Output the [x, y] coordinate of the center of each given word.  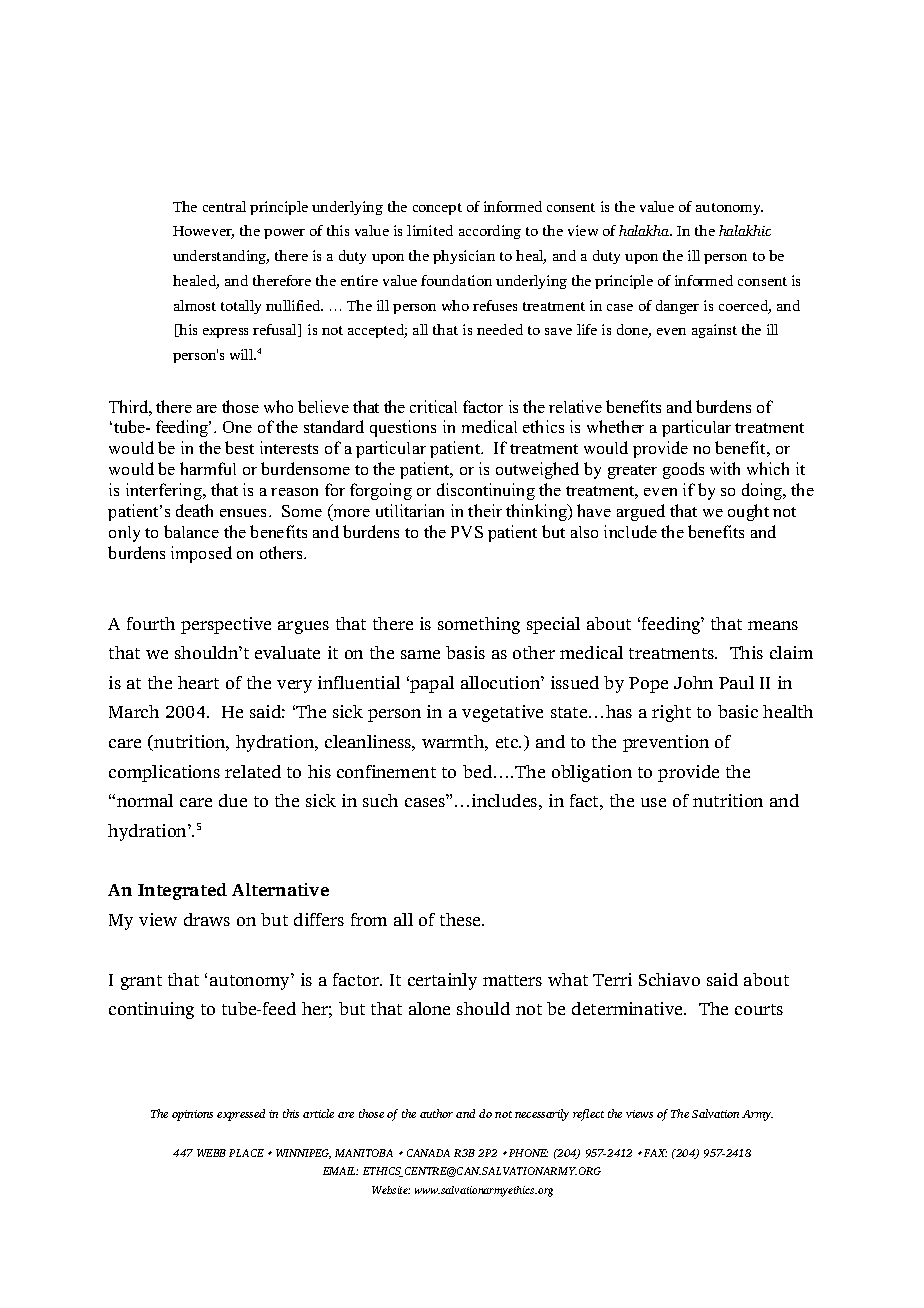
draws [207, 919]
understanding [221, 257]
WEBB [211, 1153]
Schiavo [669, 979]
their [485, 510]
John [693, 682]
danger [677, 307]
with [725, 468]
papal [431, 684]
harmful [208, 468]
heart [198, 682]
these [462, 919]
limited [430, 230]
